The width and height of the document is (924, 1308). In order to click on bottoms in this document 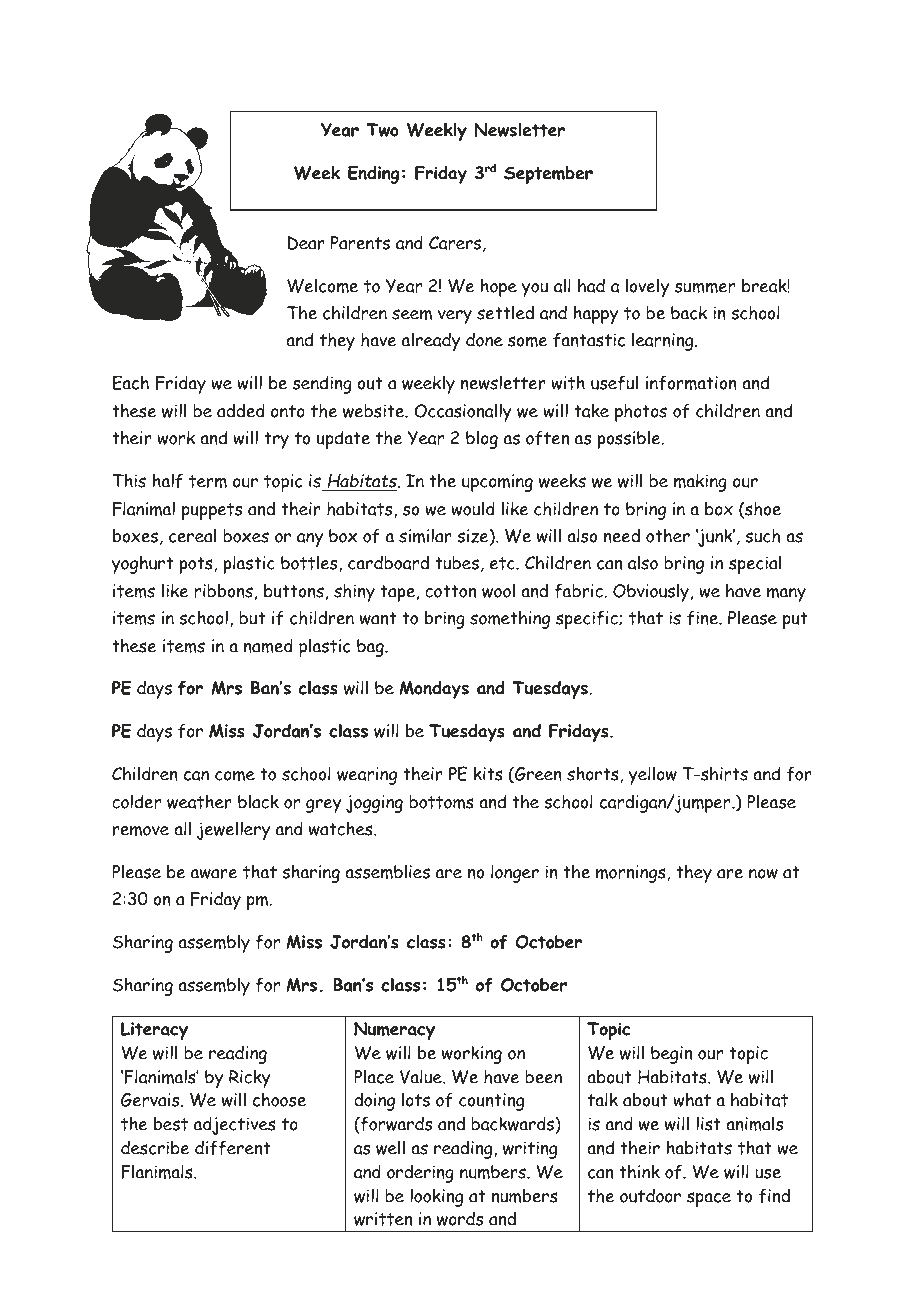, I will do `click(441, 802)`.
